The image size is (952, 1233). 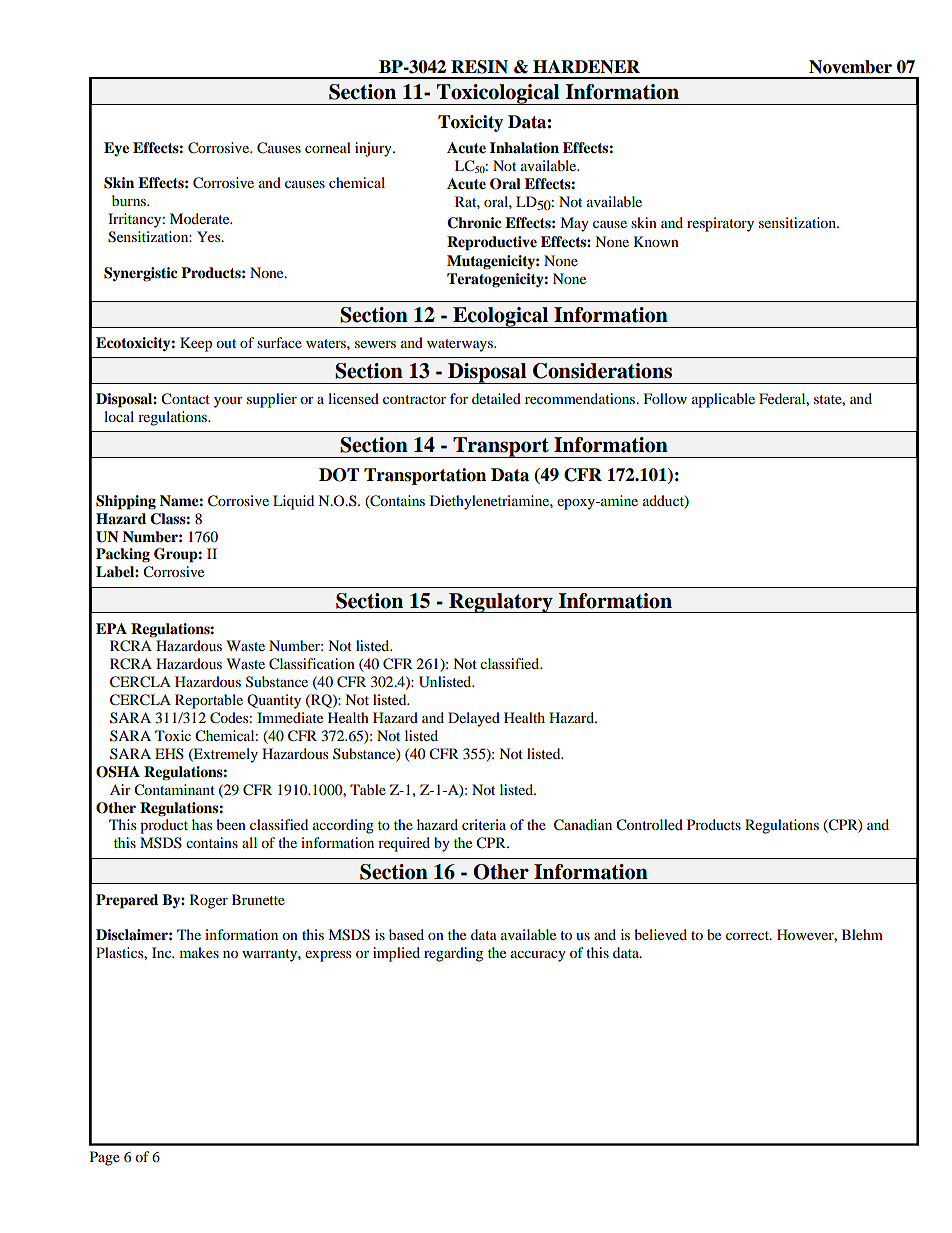 I want to click on Roger, so click(x=209, y=901).
